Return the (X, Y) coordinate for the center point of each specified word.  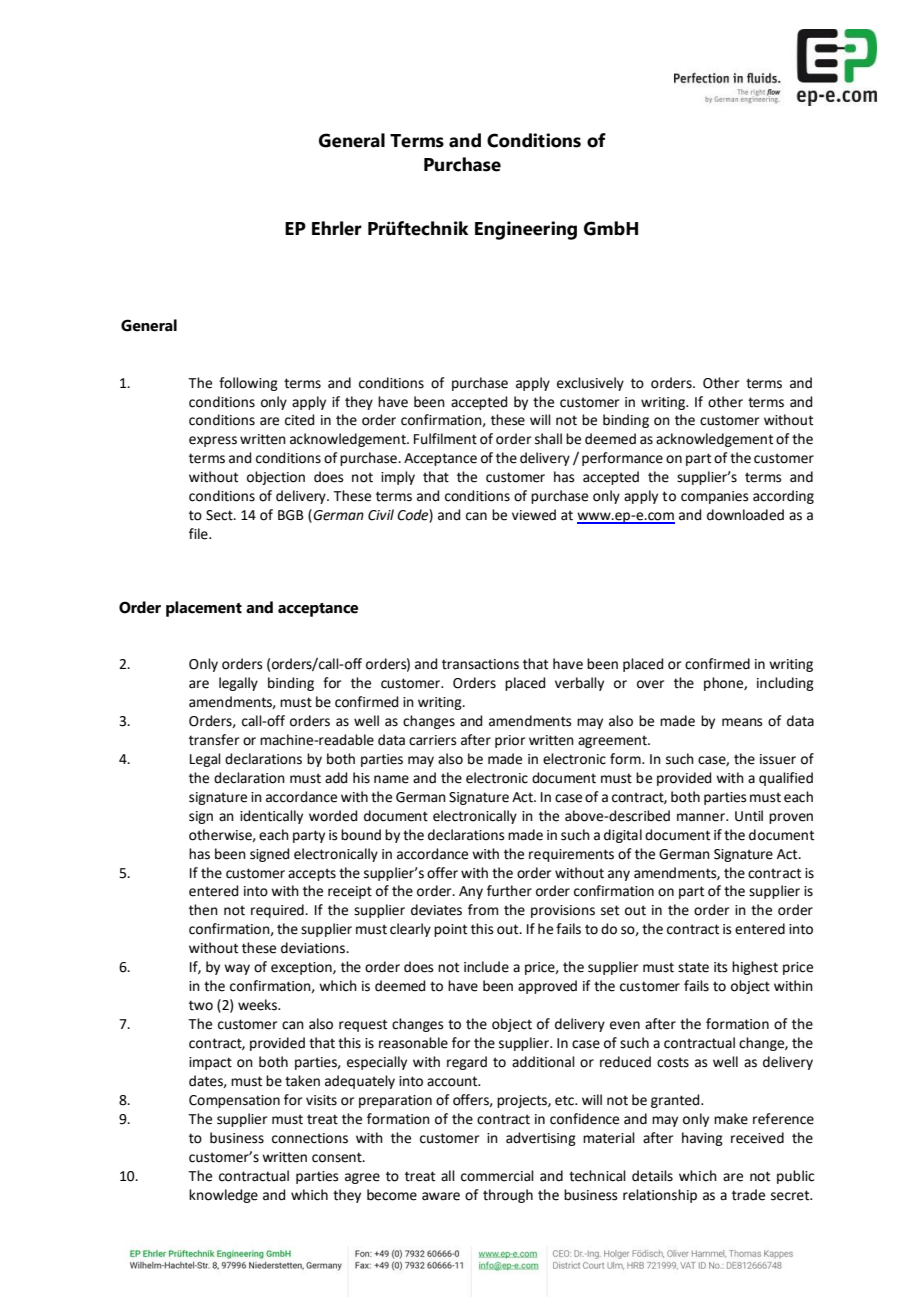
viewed (534, 515)
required (278, 911)
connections (310, 1138)
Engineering (526, 230)
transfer (214, 740)
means (742, 722)
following (248, 384)
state (693, 967)
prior (510, 741)
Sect (220, 515)
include (486, 967)
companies (715, 497)
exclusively (590, 384)
